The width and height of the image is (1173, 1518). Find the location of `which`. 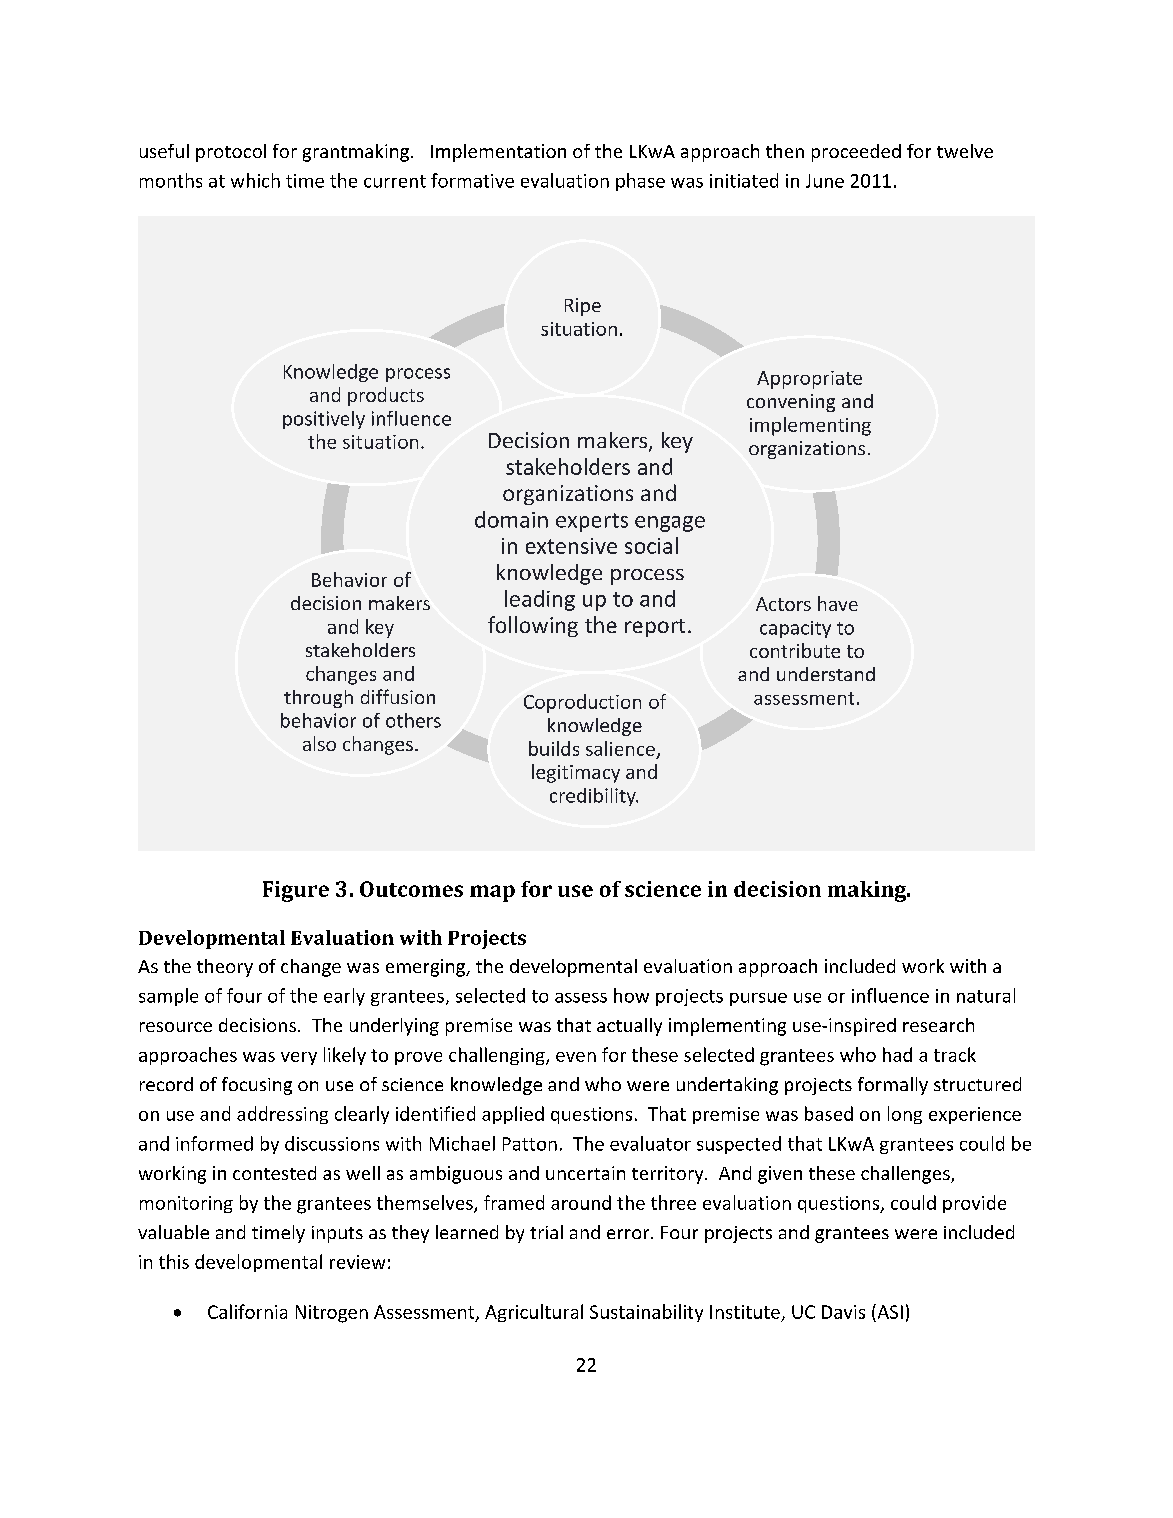

which is located at coordinates (255, 180).
